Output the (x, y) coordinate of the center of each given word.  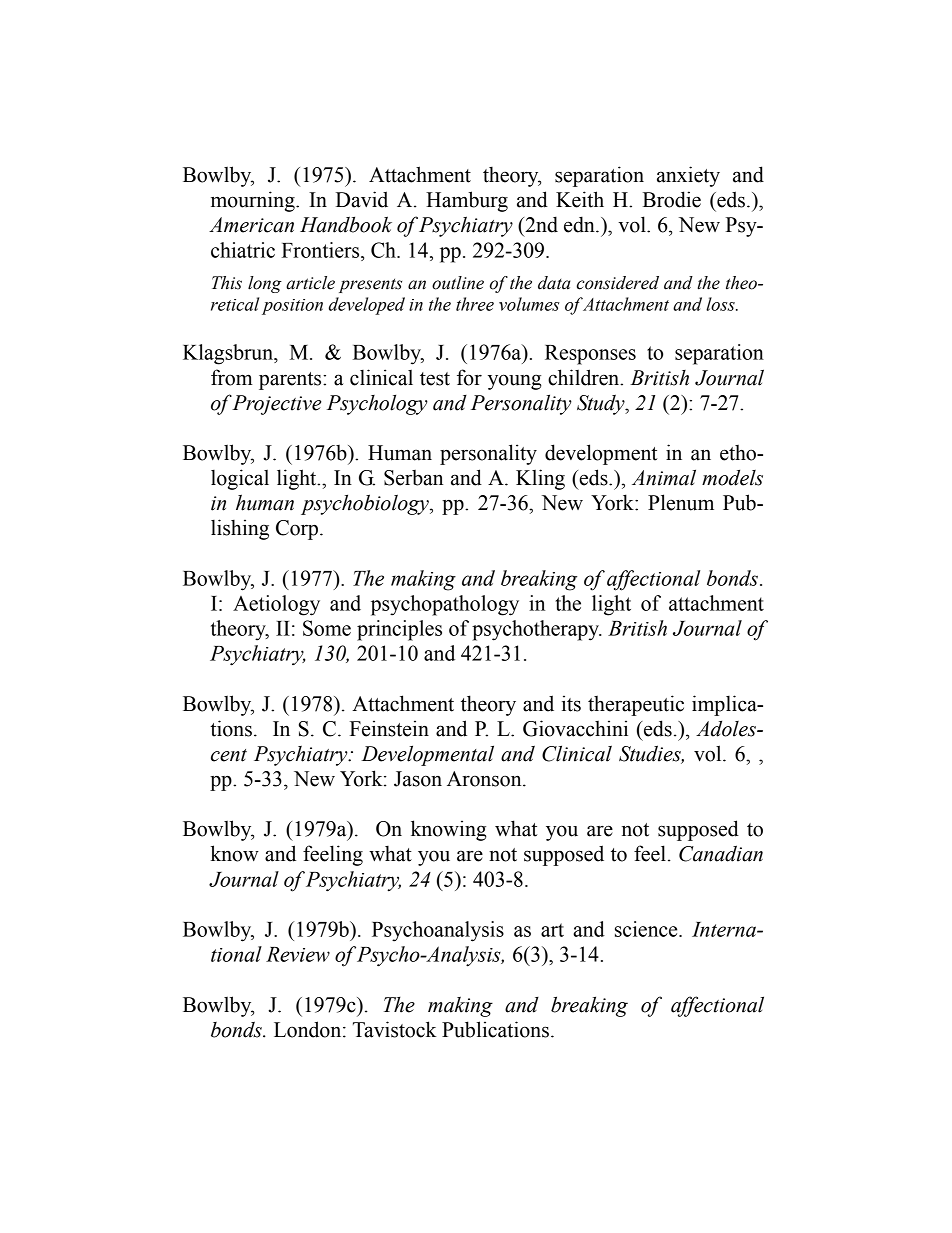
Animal (664, 477)
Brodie (672, 199)
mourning (254, 201)
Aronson (485, 779)
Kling (540, 479)
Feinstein (389, 728)
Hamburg (467, 201)
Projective (276, 405)
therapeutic (636, 705)
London (309, 1029)
